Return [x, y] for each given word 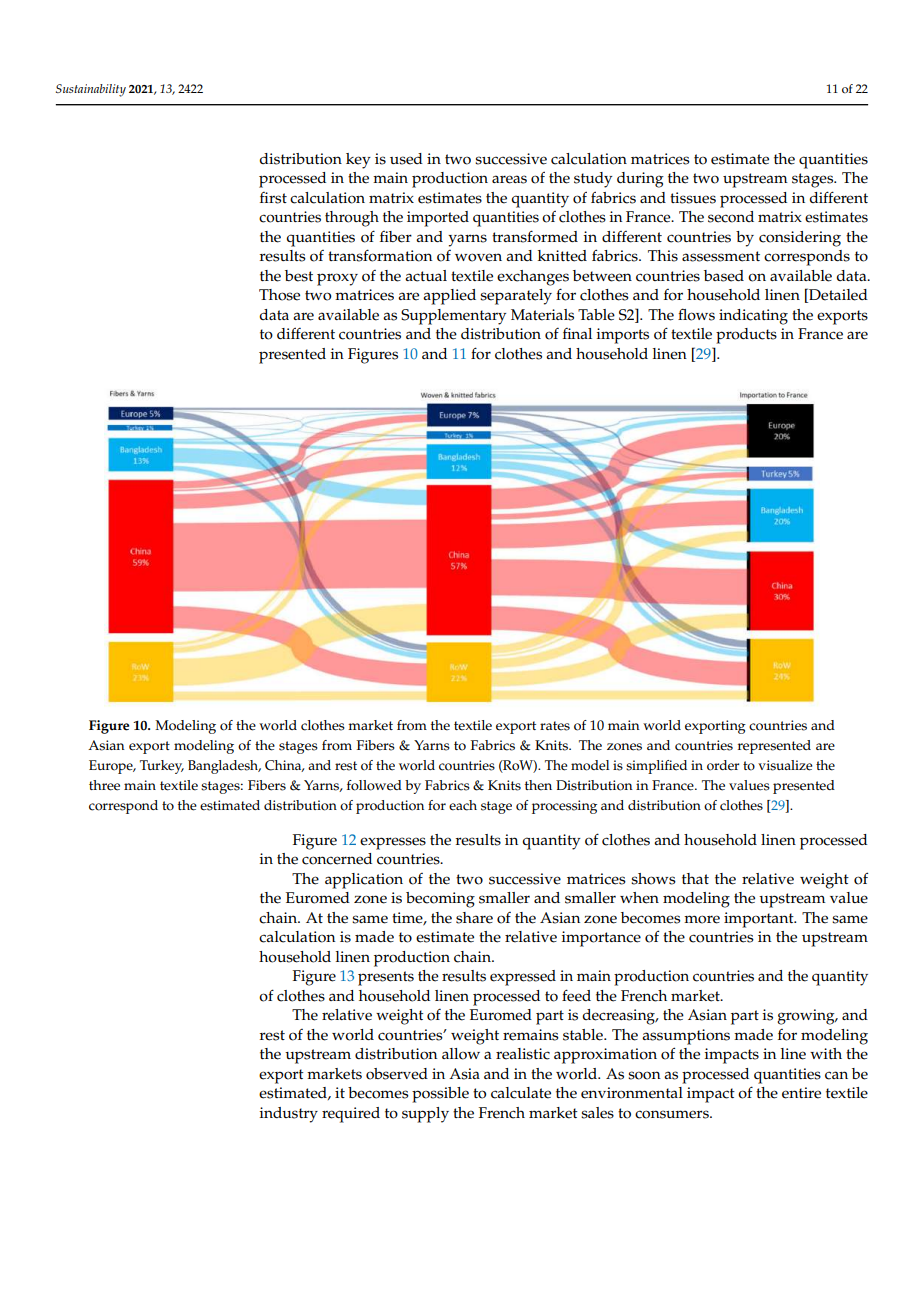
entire [801, 1093]
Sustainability [91, 90]
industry [289, 1115]
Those [279, 295]
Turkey [162, 767]
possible [440, 1095]
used [406, 159]
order [723, 765]
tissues [693, 198]
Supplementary [453, 317]
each [463, 805]
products [746, 336]
